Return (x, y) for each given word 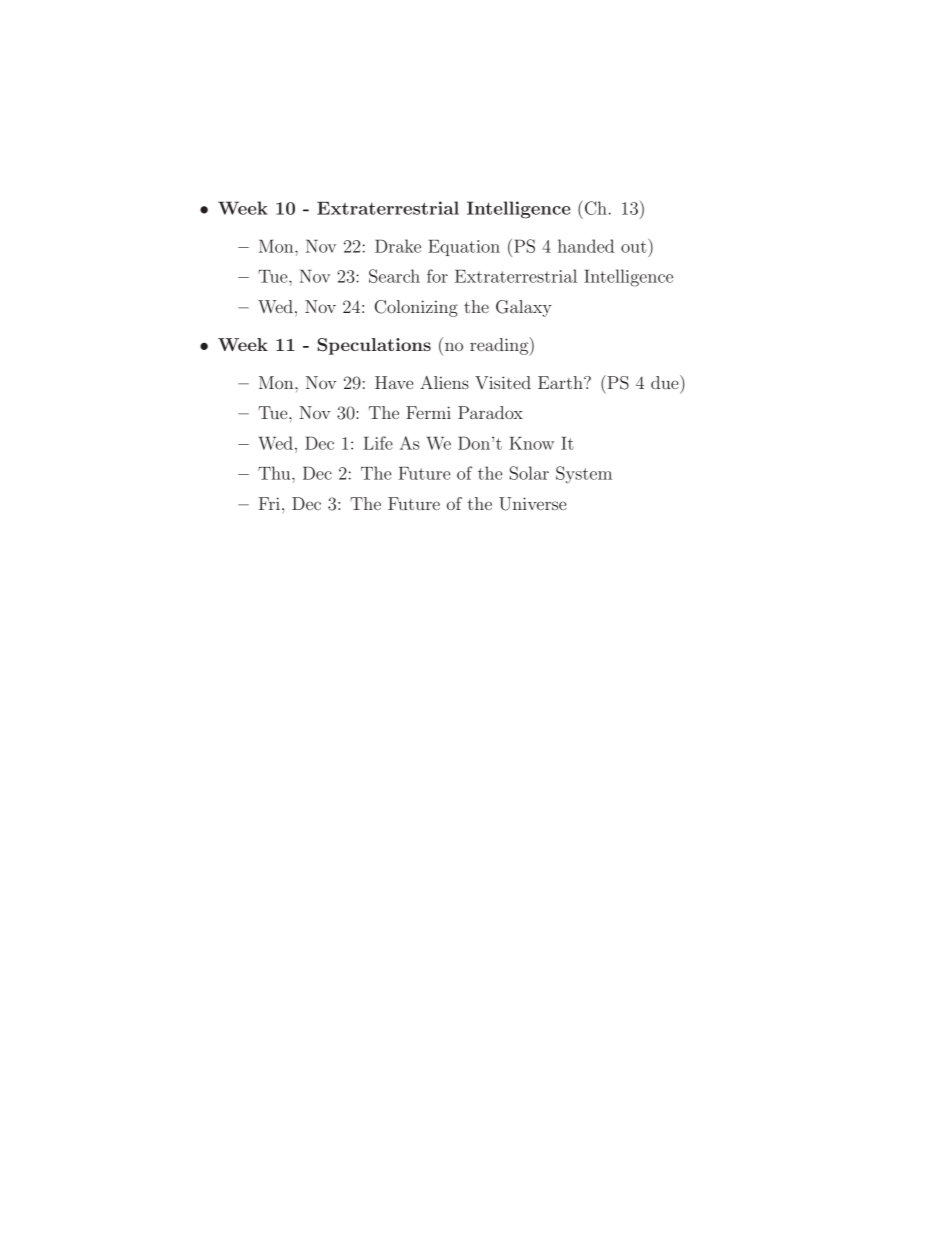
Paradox (490, 412)
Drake (398, 246)
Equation (464, 248)
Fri (269, 503)
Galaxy (524, 308)
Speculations (374, 346)
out (635, 246)
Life (378, 443)
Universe (532, 504)
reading (500, 346)
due (666, 382)
